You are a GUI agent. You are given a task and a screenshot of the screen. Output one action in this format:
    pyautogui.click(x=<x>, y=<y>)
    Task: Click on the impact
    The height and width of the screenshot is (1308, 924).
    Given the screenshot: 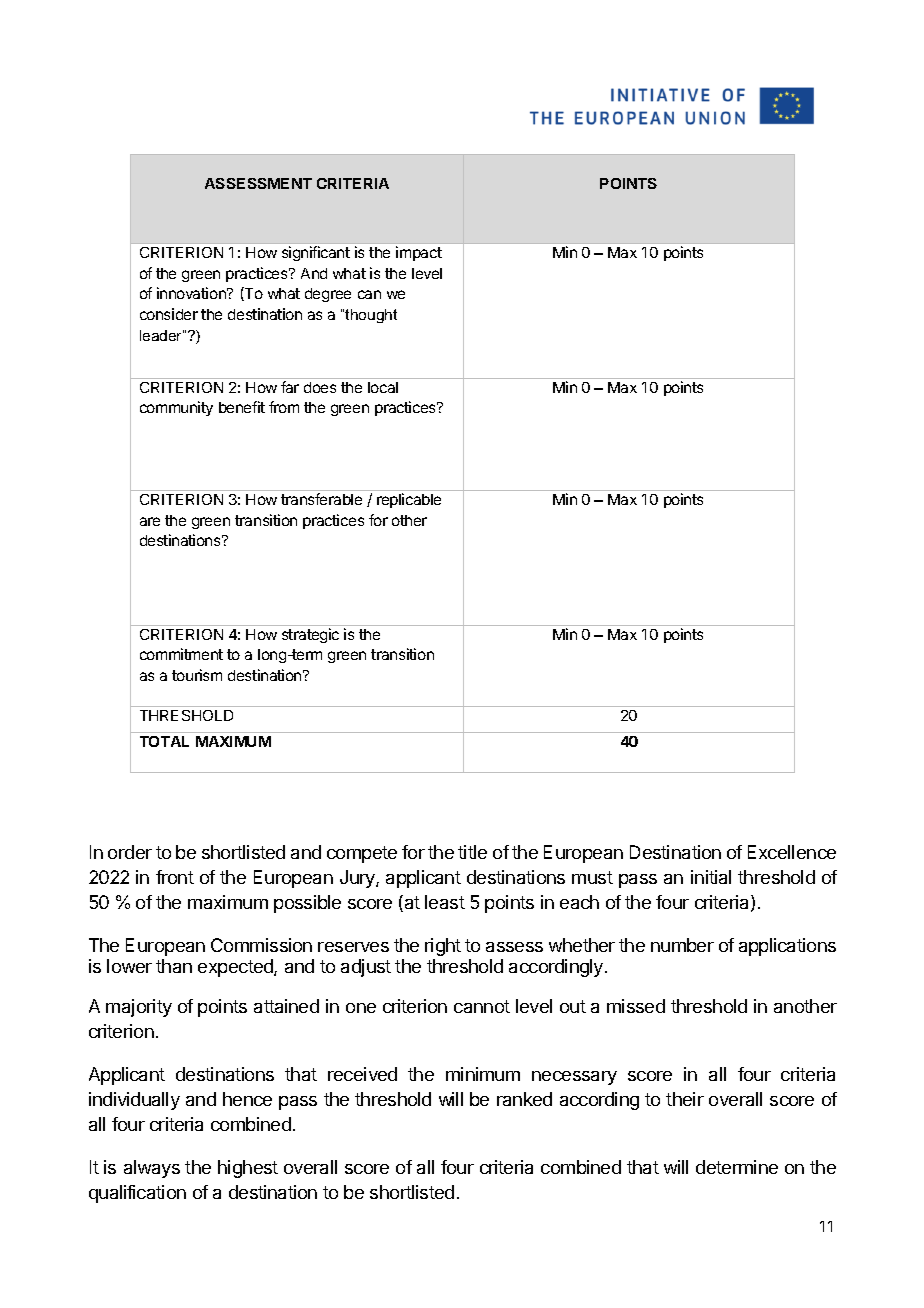 What is the action you would take?
    pyautogui.click(x=419, y=253)
